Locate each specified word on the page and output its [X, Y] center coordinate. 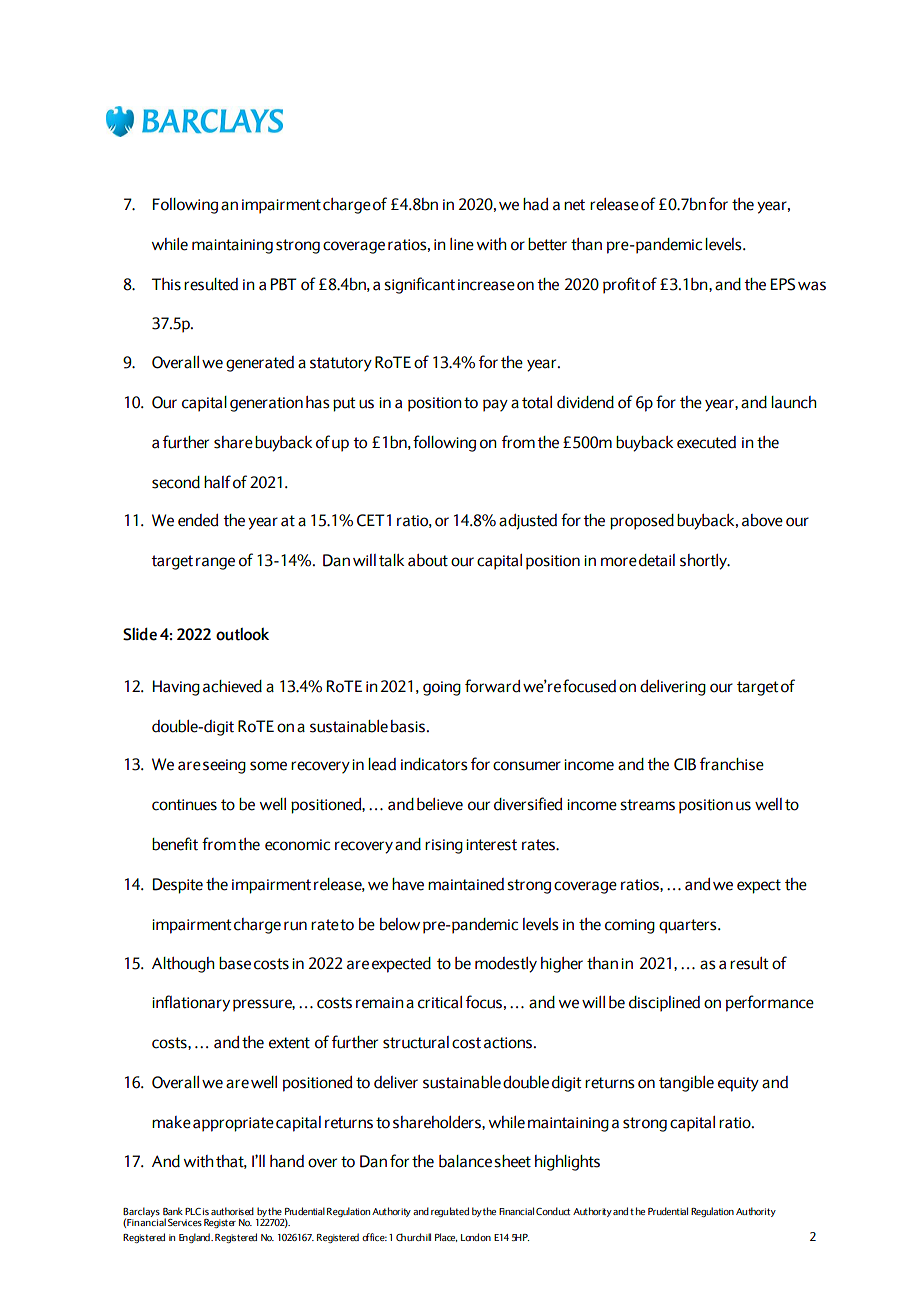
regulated [450, 1212]
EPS [783, 284]
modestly [506, 965]
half [217, 482]
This [166, 284]
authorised [232, 1211]
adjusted [528, 522]
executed [706, 442]
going [442, 688]
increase [486, 285]
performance [770, 1003]
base [235, 963]
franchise [732, 764]
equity [738, 1084]
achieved [232, 686]
